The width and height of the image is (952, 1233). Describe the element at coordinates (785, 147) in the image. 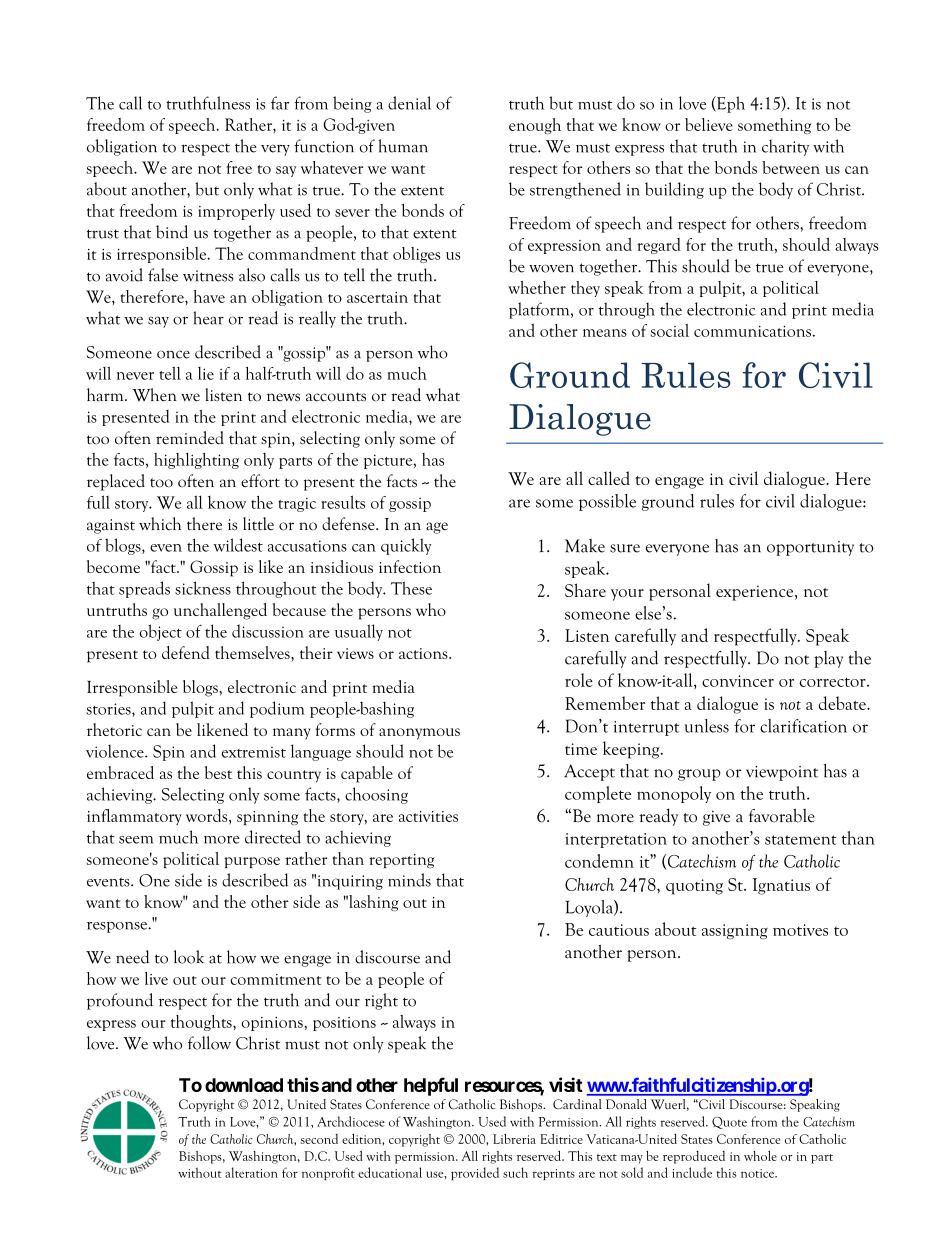

I see `charity` at that location.
